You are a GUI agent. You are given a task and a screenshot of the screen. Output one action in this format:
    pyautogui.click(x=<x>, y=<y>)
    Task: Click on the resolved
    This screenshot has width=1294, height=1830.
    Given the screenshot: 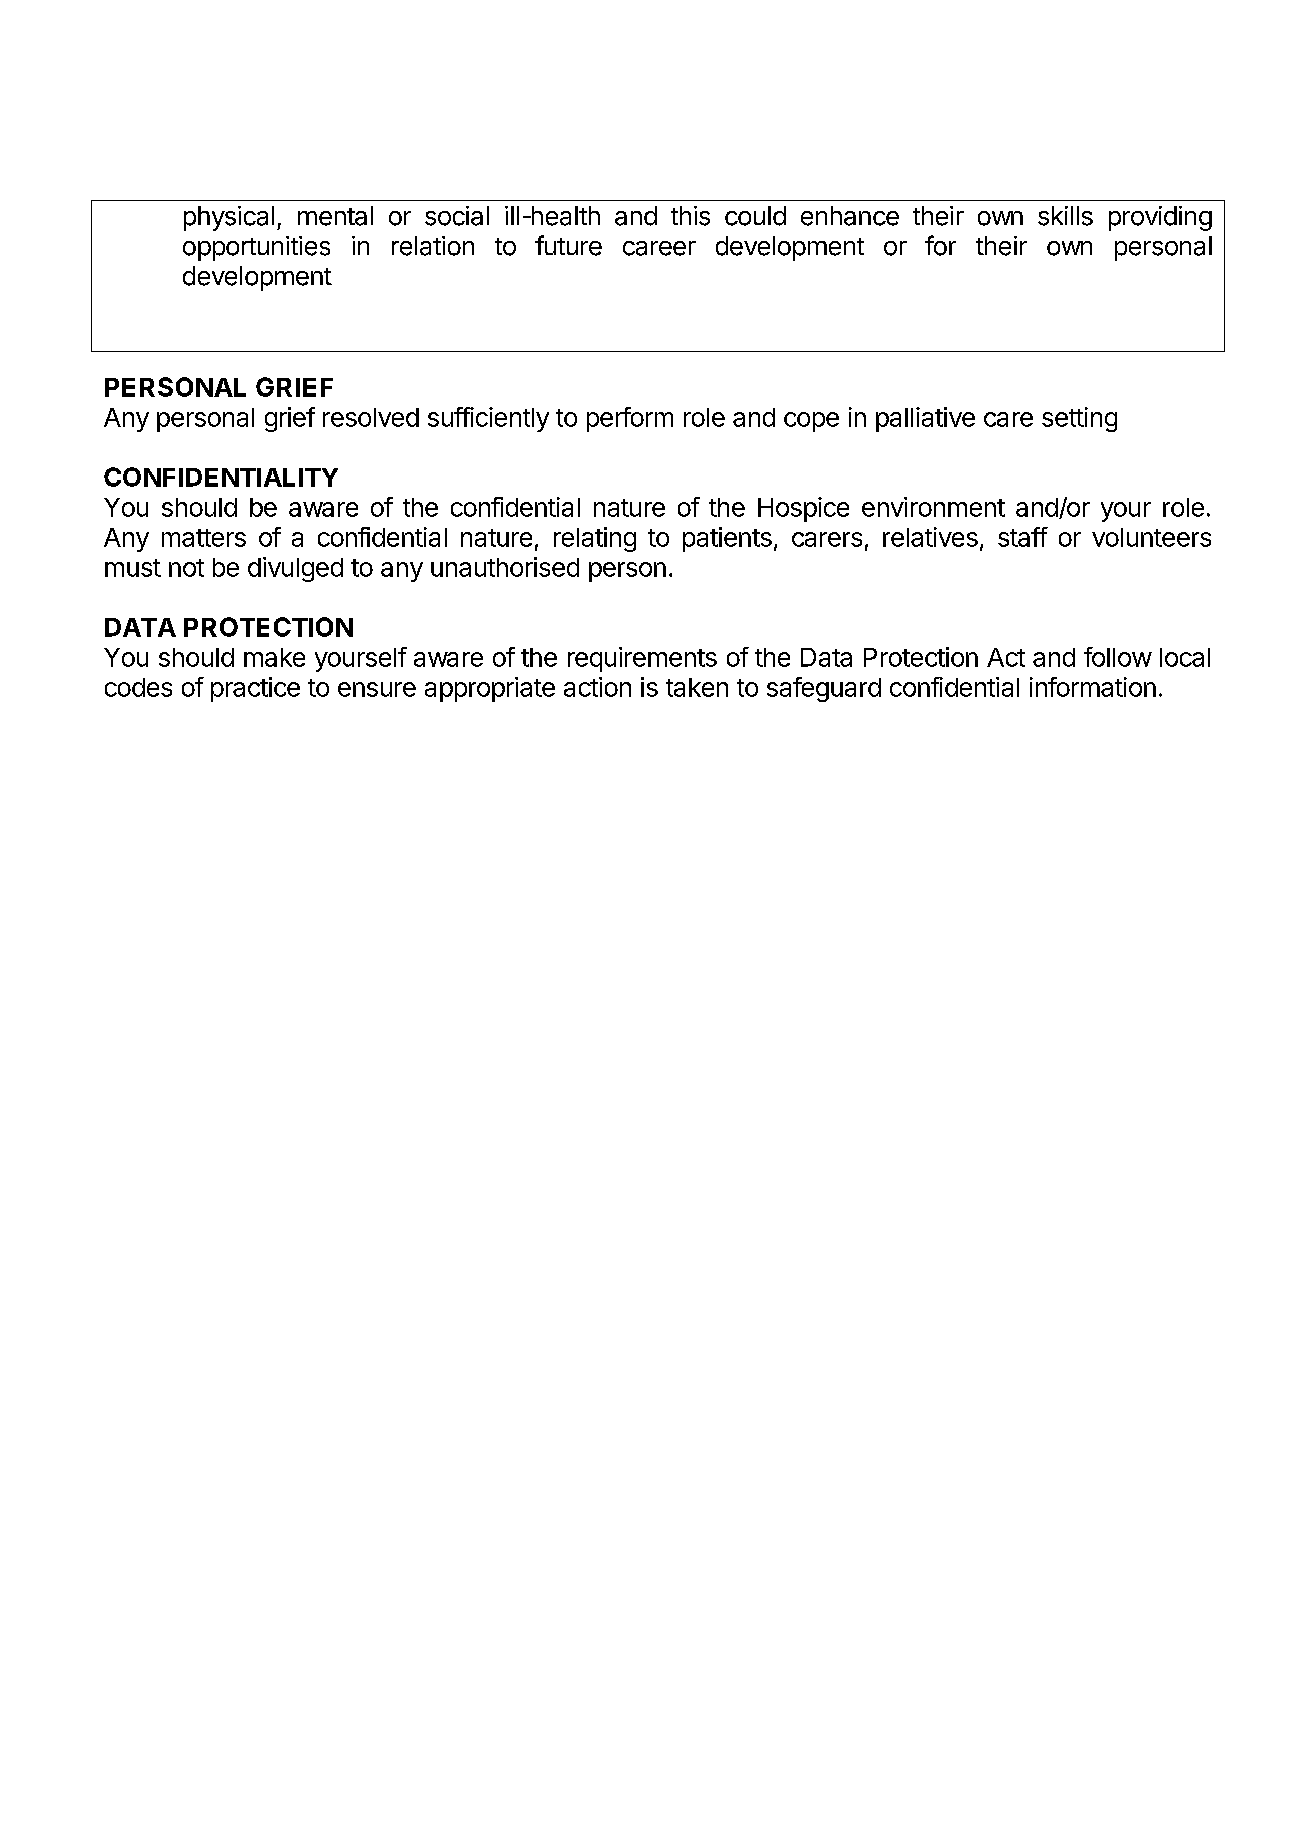 What is the action you would take?
    pyautogui.click(x=371, y=417)
